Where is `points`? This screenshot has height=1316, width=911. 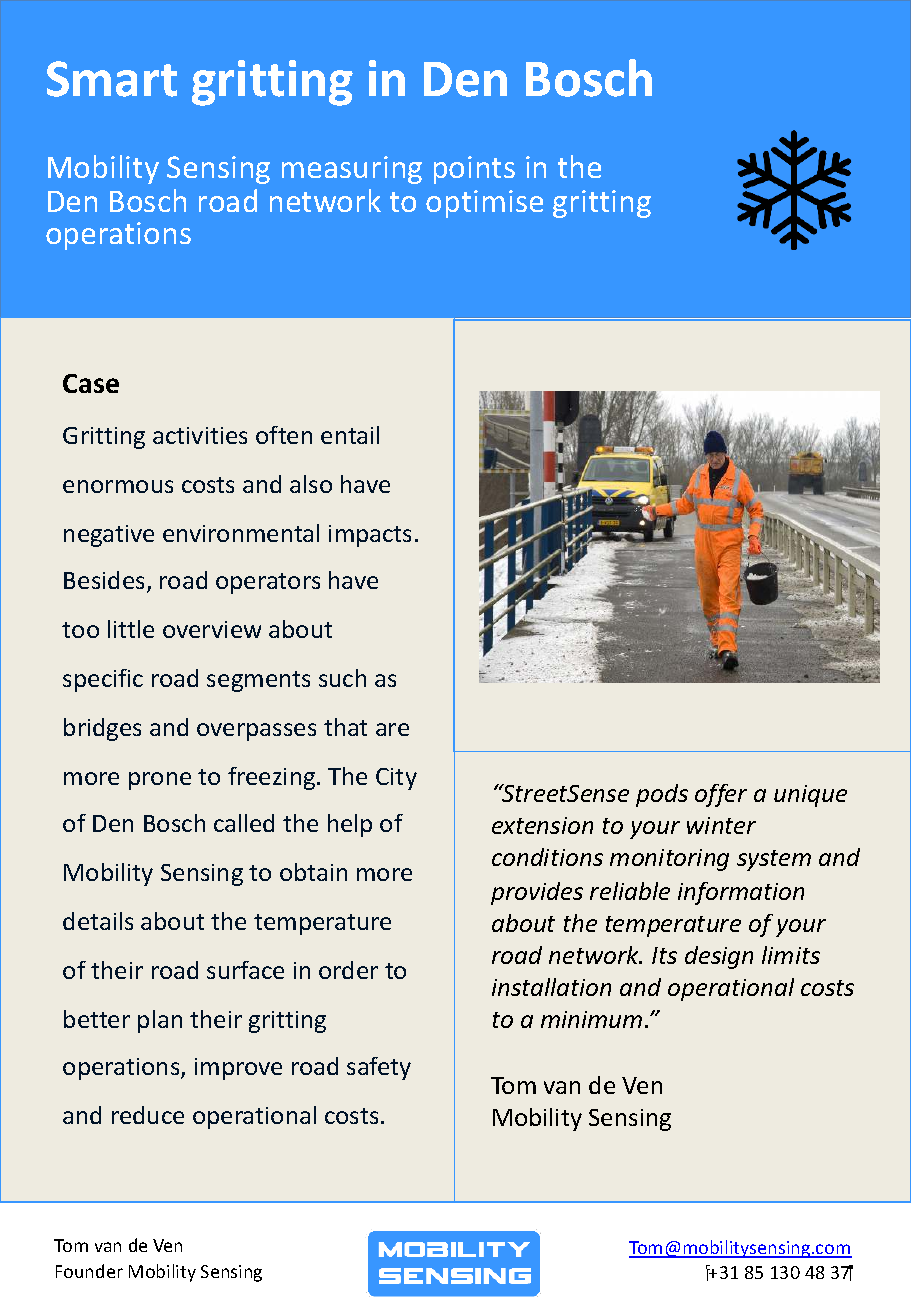 points is located at coordinates (474, 170).
